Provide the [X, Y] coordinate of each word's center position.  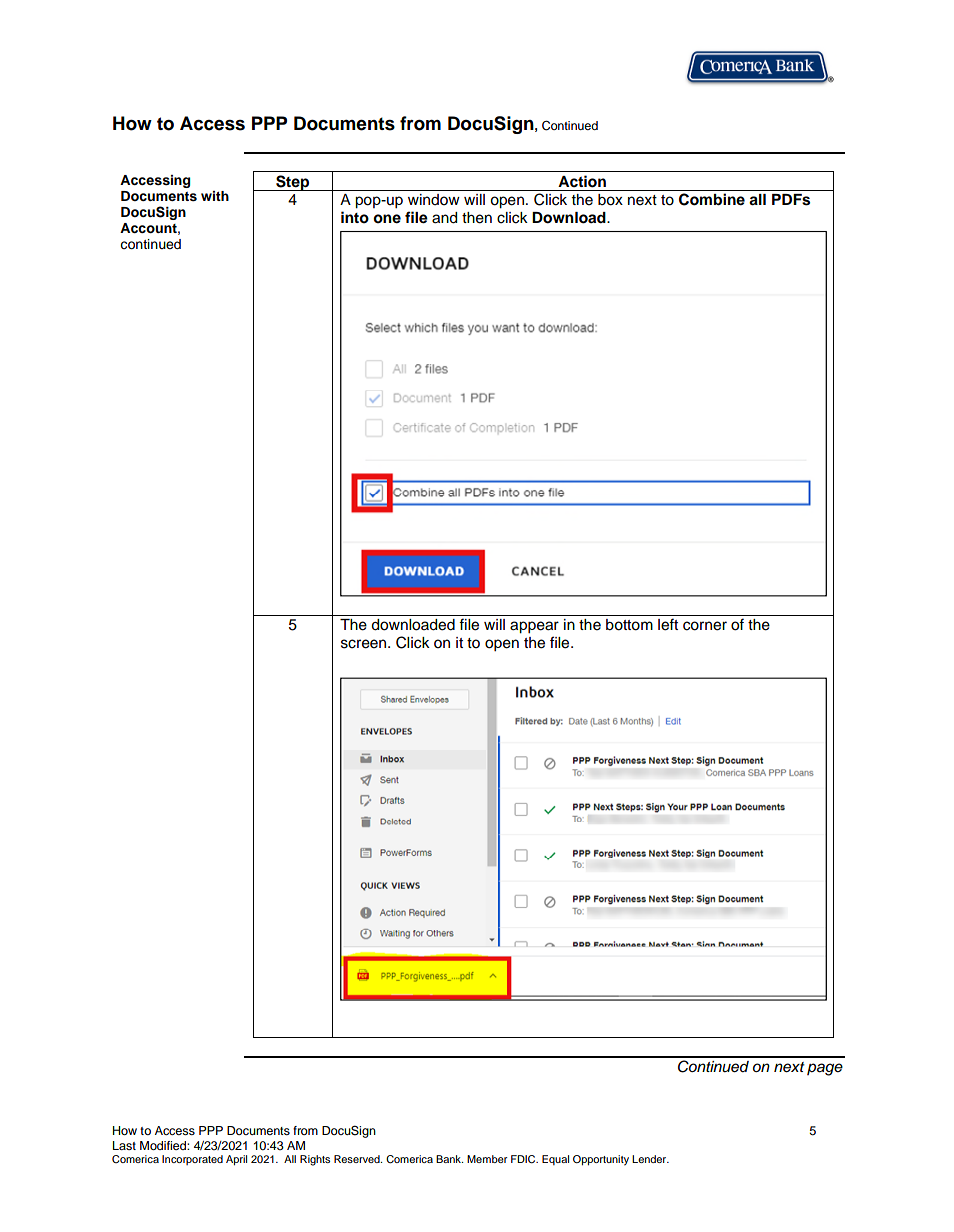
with [215, 196]
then [477, 218]
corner [705, 626]
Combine [712, 199]
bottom [629, 625]
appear [534, 627]
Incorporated [192, 1160]
